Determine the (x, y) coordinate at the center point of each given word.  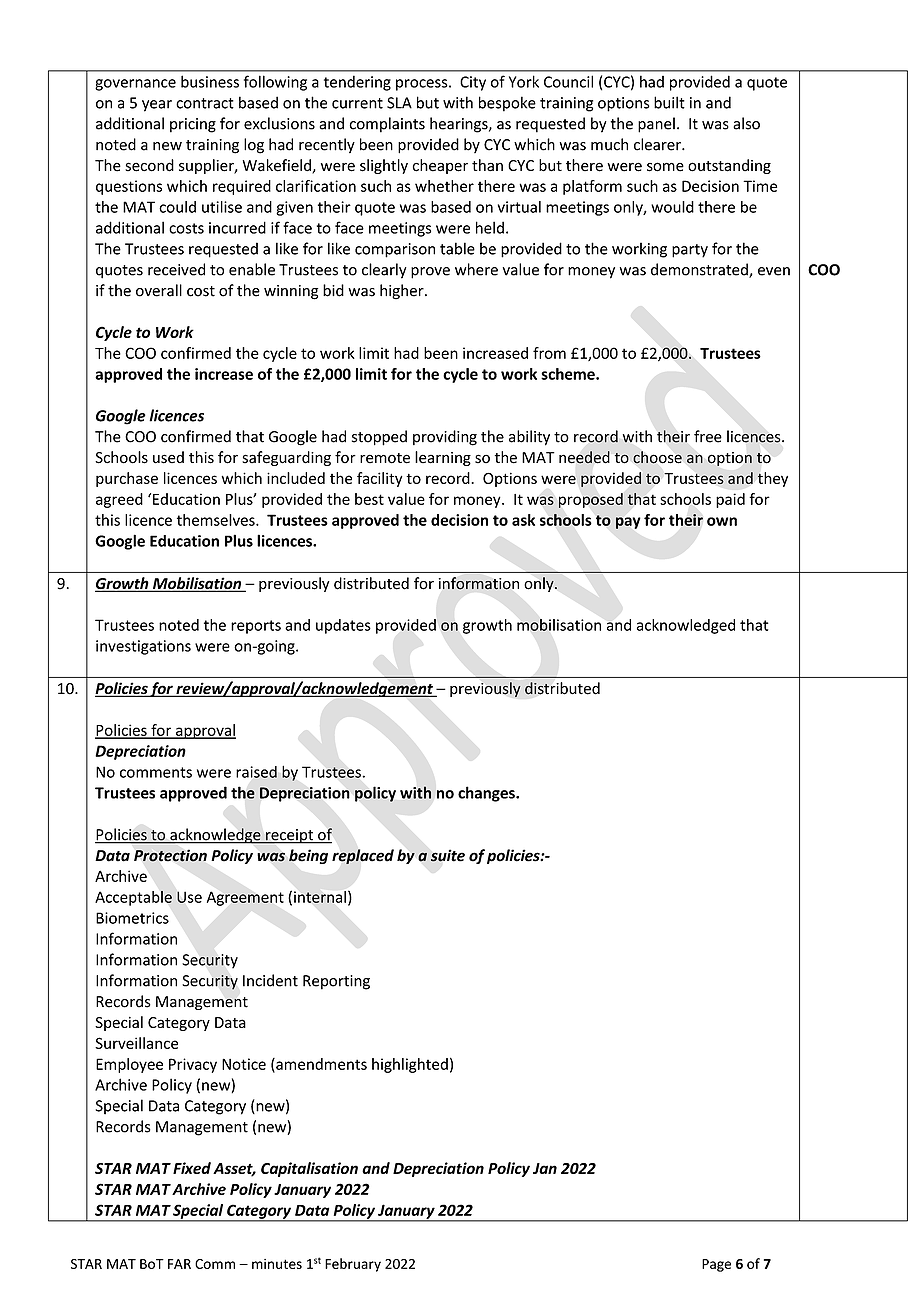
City (473, 83)
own (722, 521)
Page (716, 1265)
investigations (143, 647)
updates (343, 626)
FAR (179, 1264)
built (669, 102)
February (353, 1265)
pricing (193, 125)
